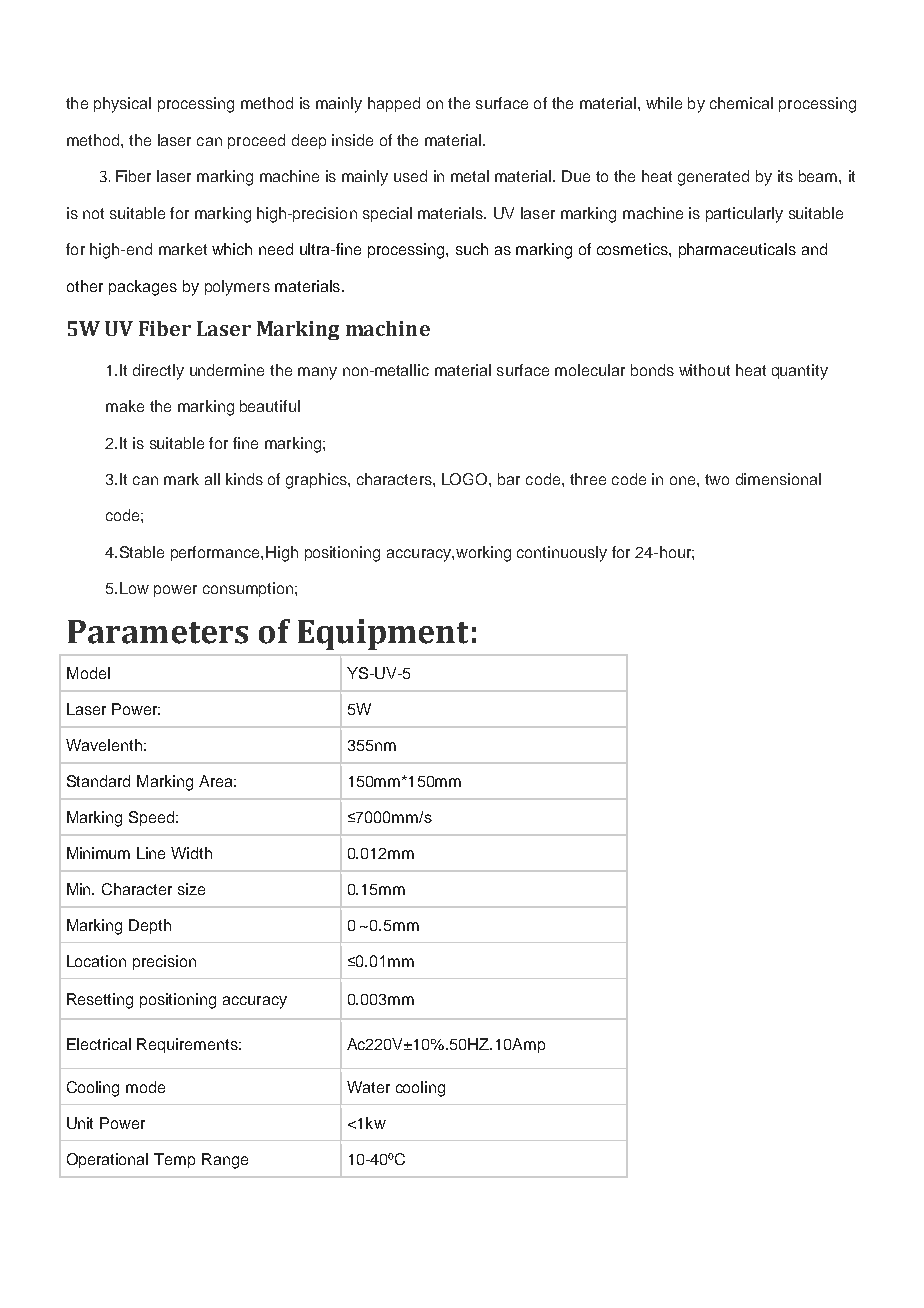 The image size is (924, 1308). Describe the element at coordinates (383, 634) in the page. I see `Equipment` at that location.
